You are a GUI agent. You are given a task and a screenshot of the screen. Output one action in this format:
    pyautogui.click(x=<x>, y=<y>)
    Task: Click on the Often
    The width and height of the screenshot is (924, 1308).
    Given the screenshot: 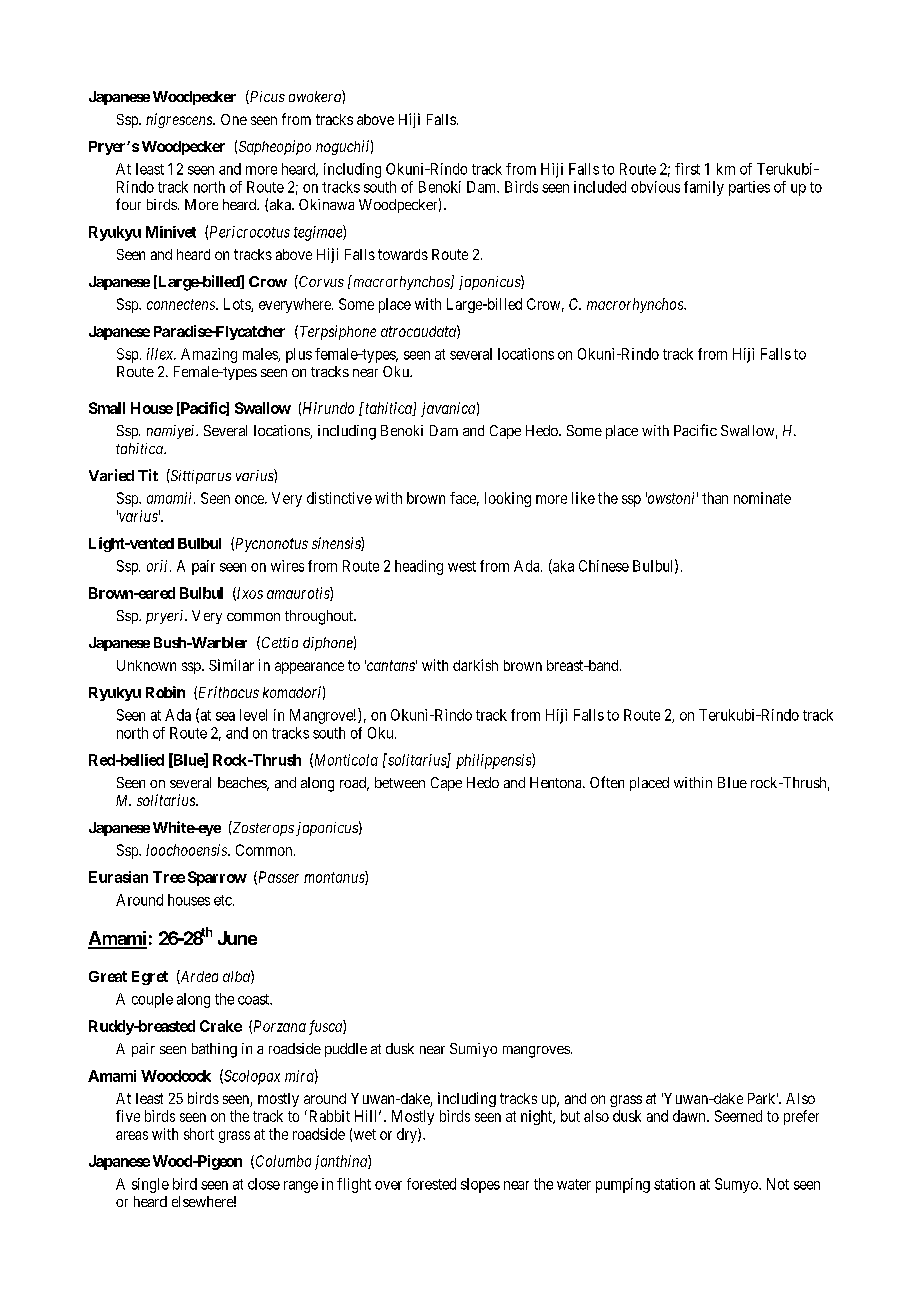 What is the action you would take?
    pyautogui.click(x=607, y=782)
